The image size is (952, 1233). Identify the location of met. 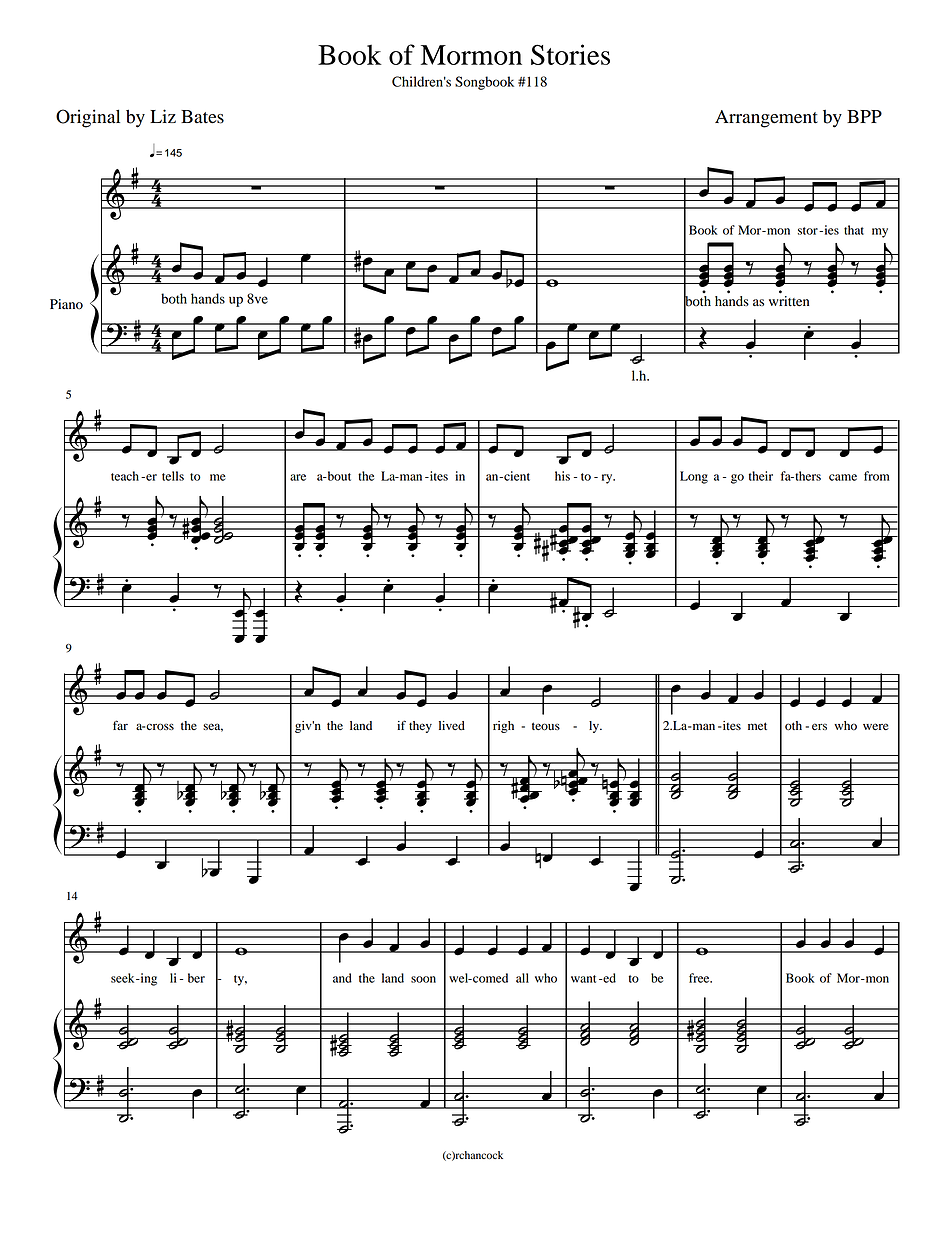
(757, 726).
